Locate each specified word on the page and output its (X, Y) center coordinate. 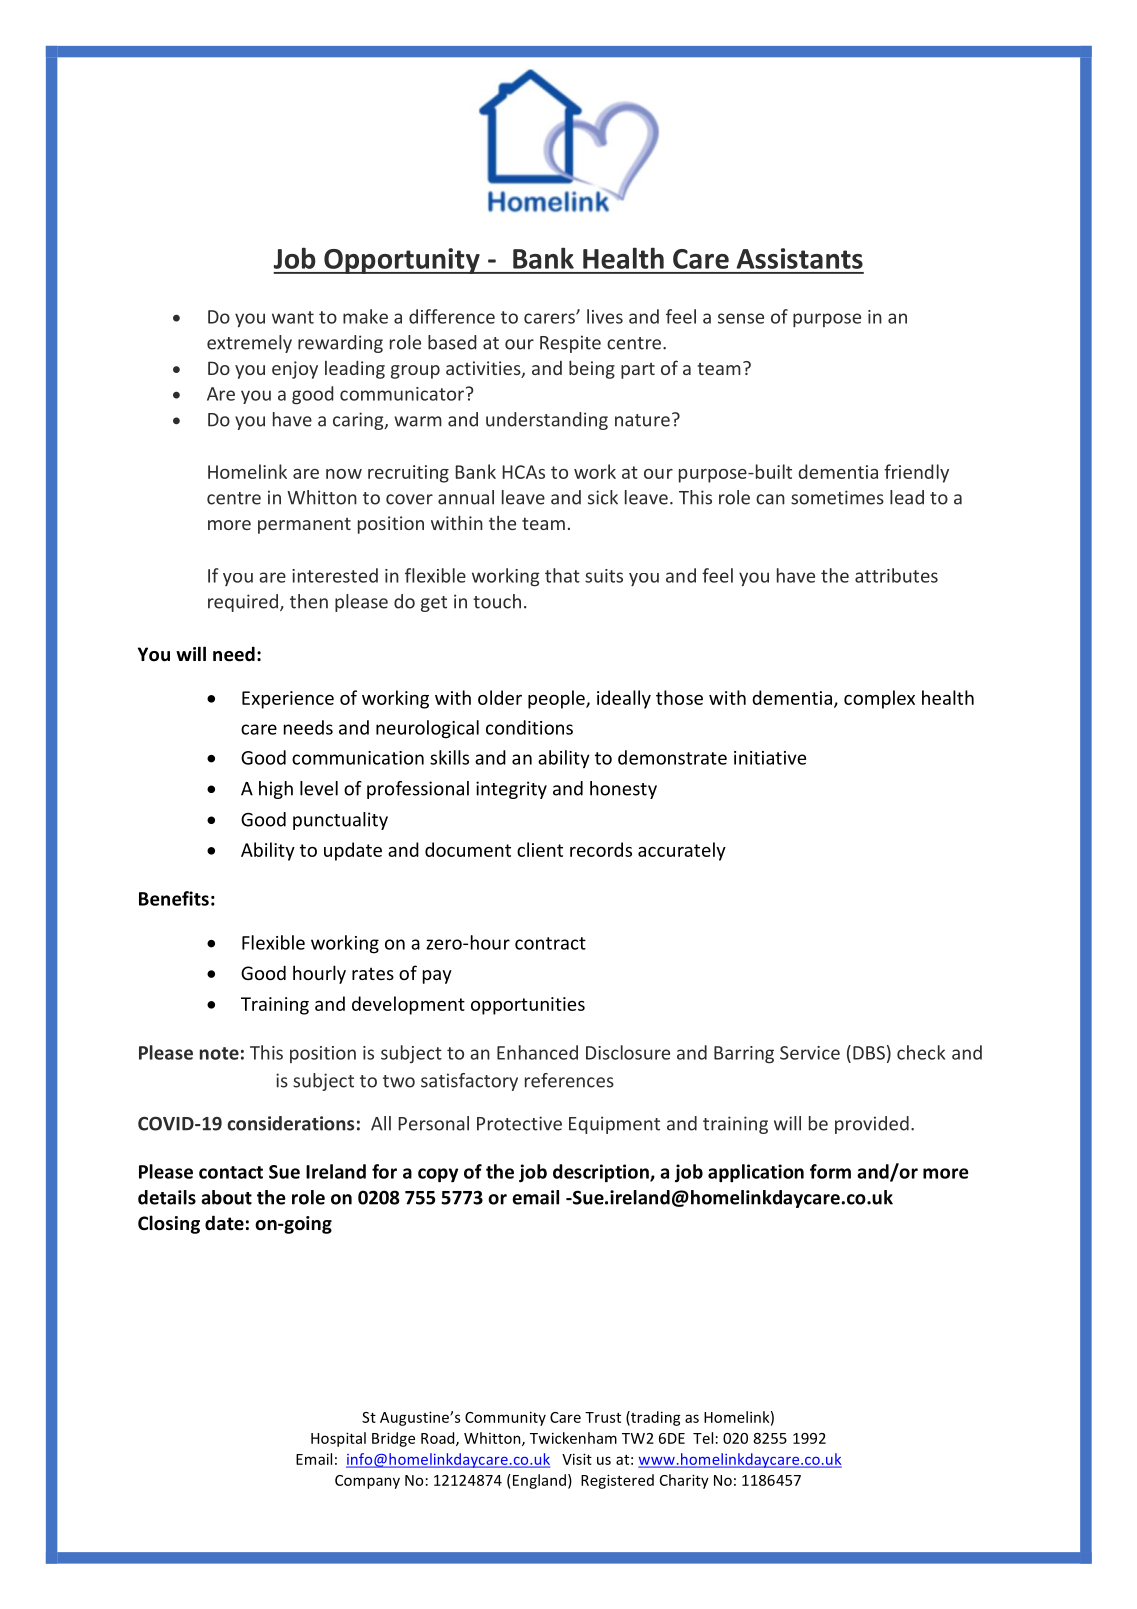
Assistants (799, 258)
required (243, 603)
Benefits (174, 898)
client (540, 849)
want (293, 317)
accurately (682, 851)
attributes (896, 575)
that (562, 575)
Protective (519, 1123)
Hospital (338, 1439)
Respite (570, 344)
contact (231, 1172)
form (830, 1171)
